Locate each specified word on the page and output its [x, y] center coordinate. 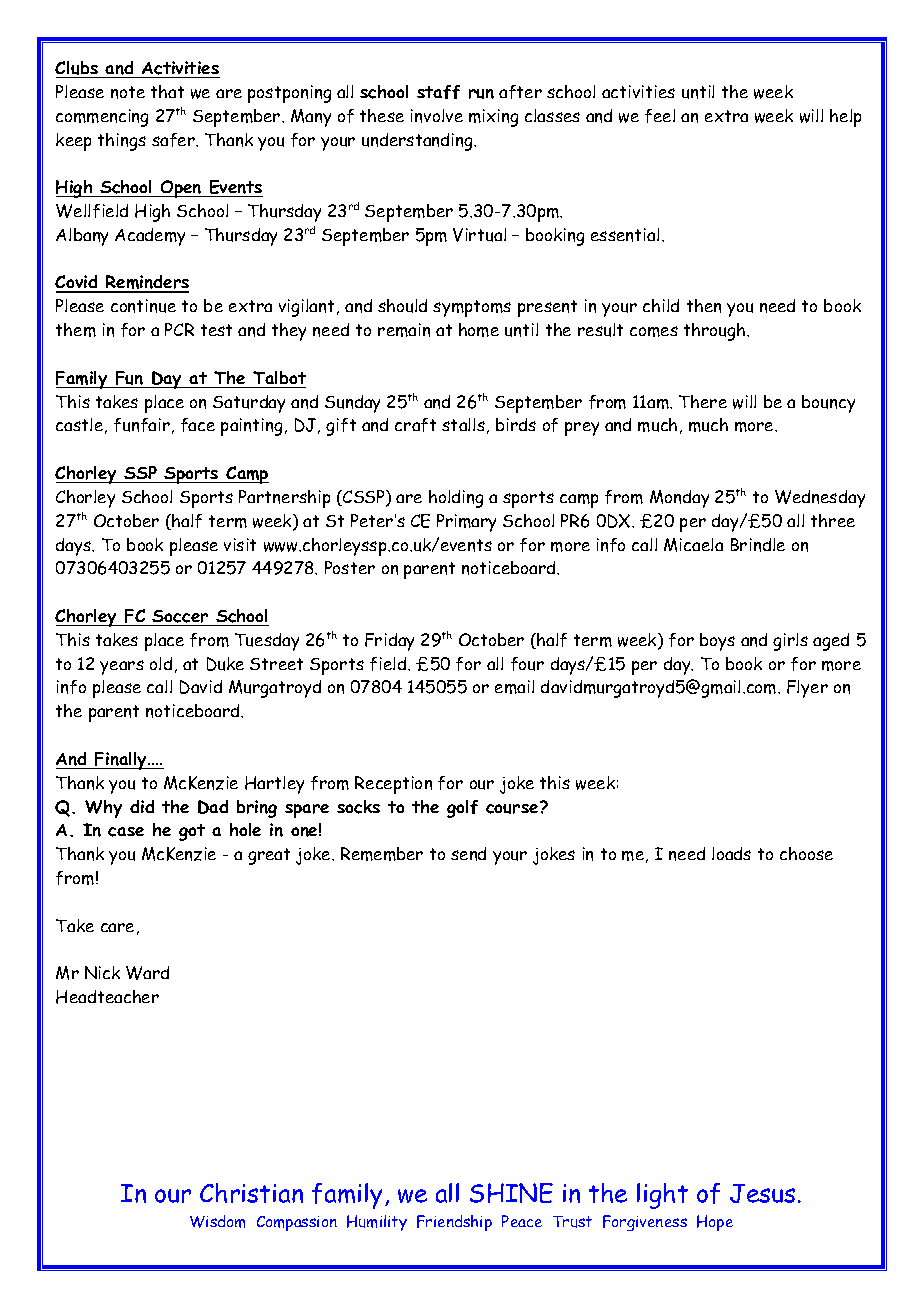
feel [660, 116]
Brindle [758, 545]
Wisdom [217, 1221]
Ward [147, 973]
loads [731, 853]
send [468, 854]
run [481, 94]
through [716, 332]
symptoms [472, 308]
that [167, 91]
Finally [121, 761]
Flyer [807, 689]
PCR [179, 329]
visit [240, 544]
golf [462, 809]
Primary [466, 523]
